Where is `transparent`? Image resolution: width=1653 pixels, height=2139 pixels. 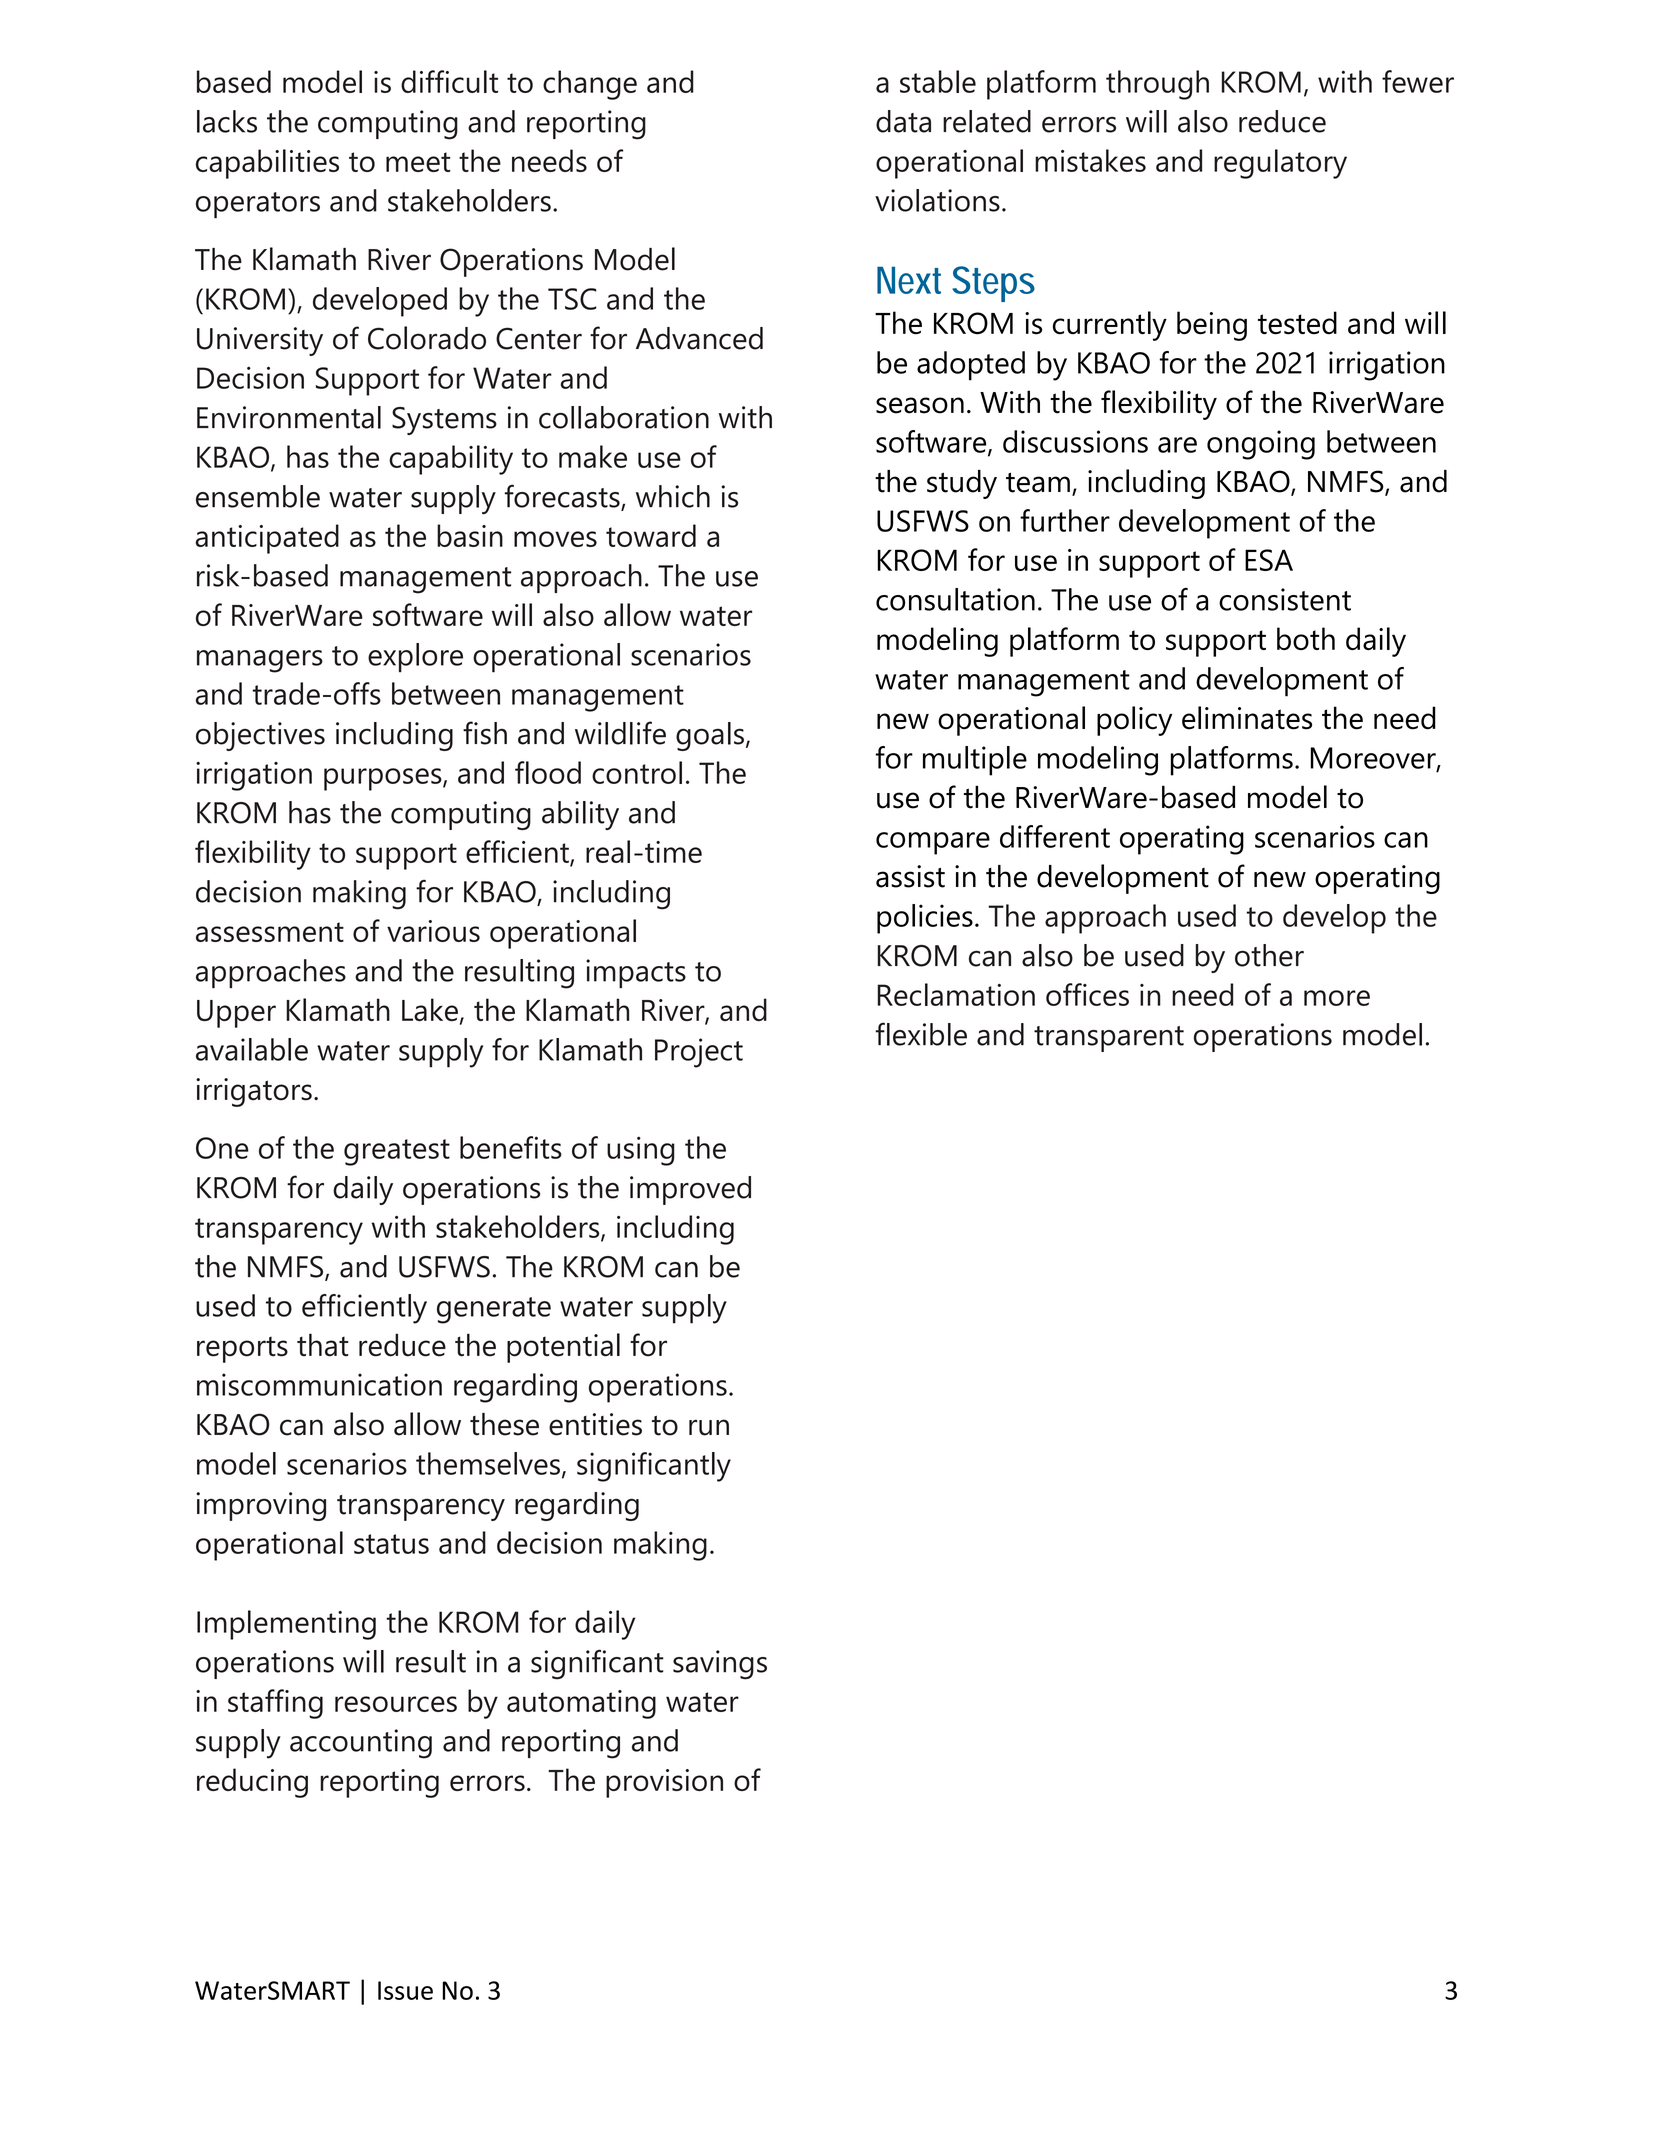 transparent is located at coordinates (1109, 1039).
